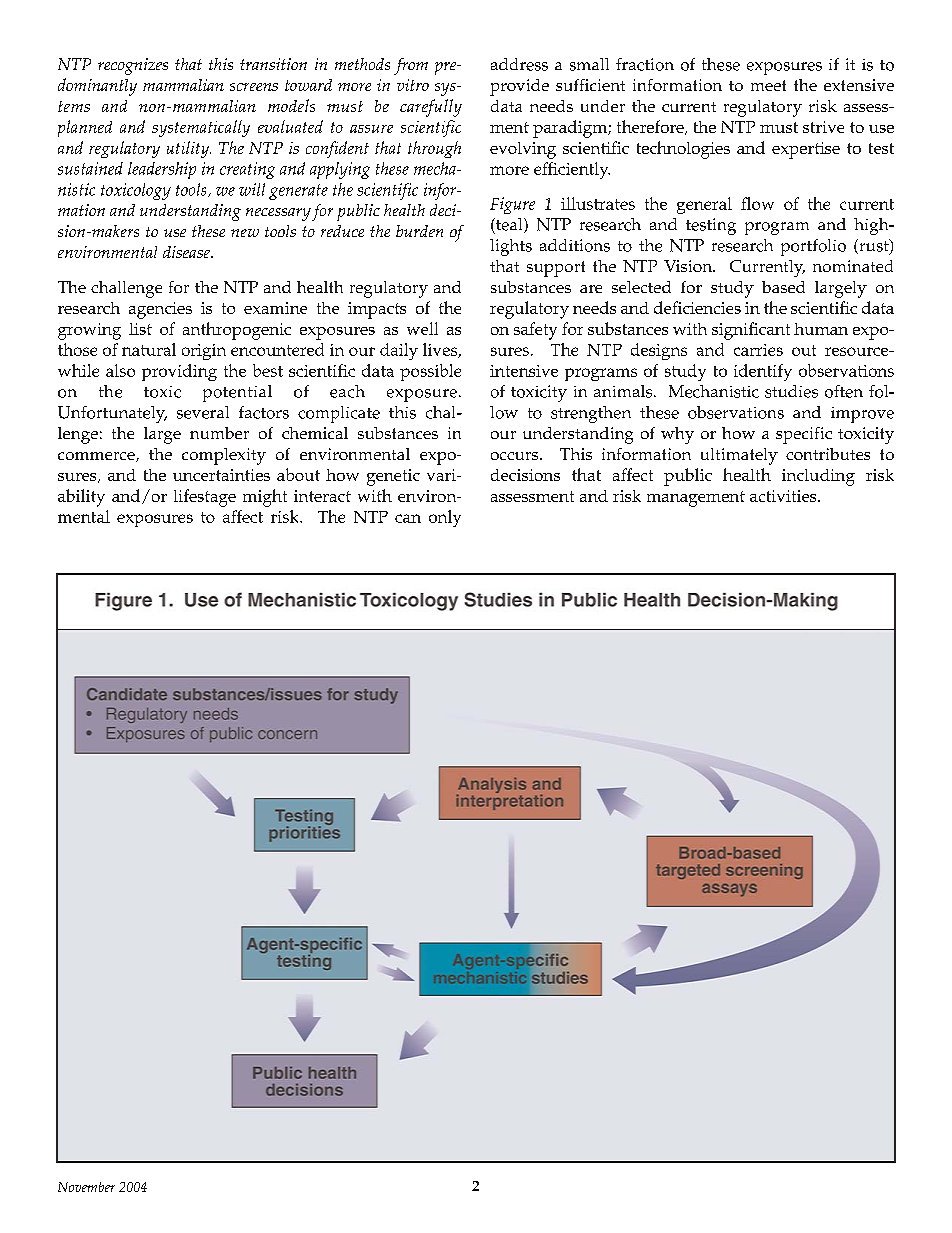  Describe the element at coordinates (804, 435) in the screenshot. I see `specific` at that location.
